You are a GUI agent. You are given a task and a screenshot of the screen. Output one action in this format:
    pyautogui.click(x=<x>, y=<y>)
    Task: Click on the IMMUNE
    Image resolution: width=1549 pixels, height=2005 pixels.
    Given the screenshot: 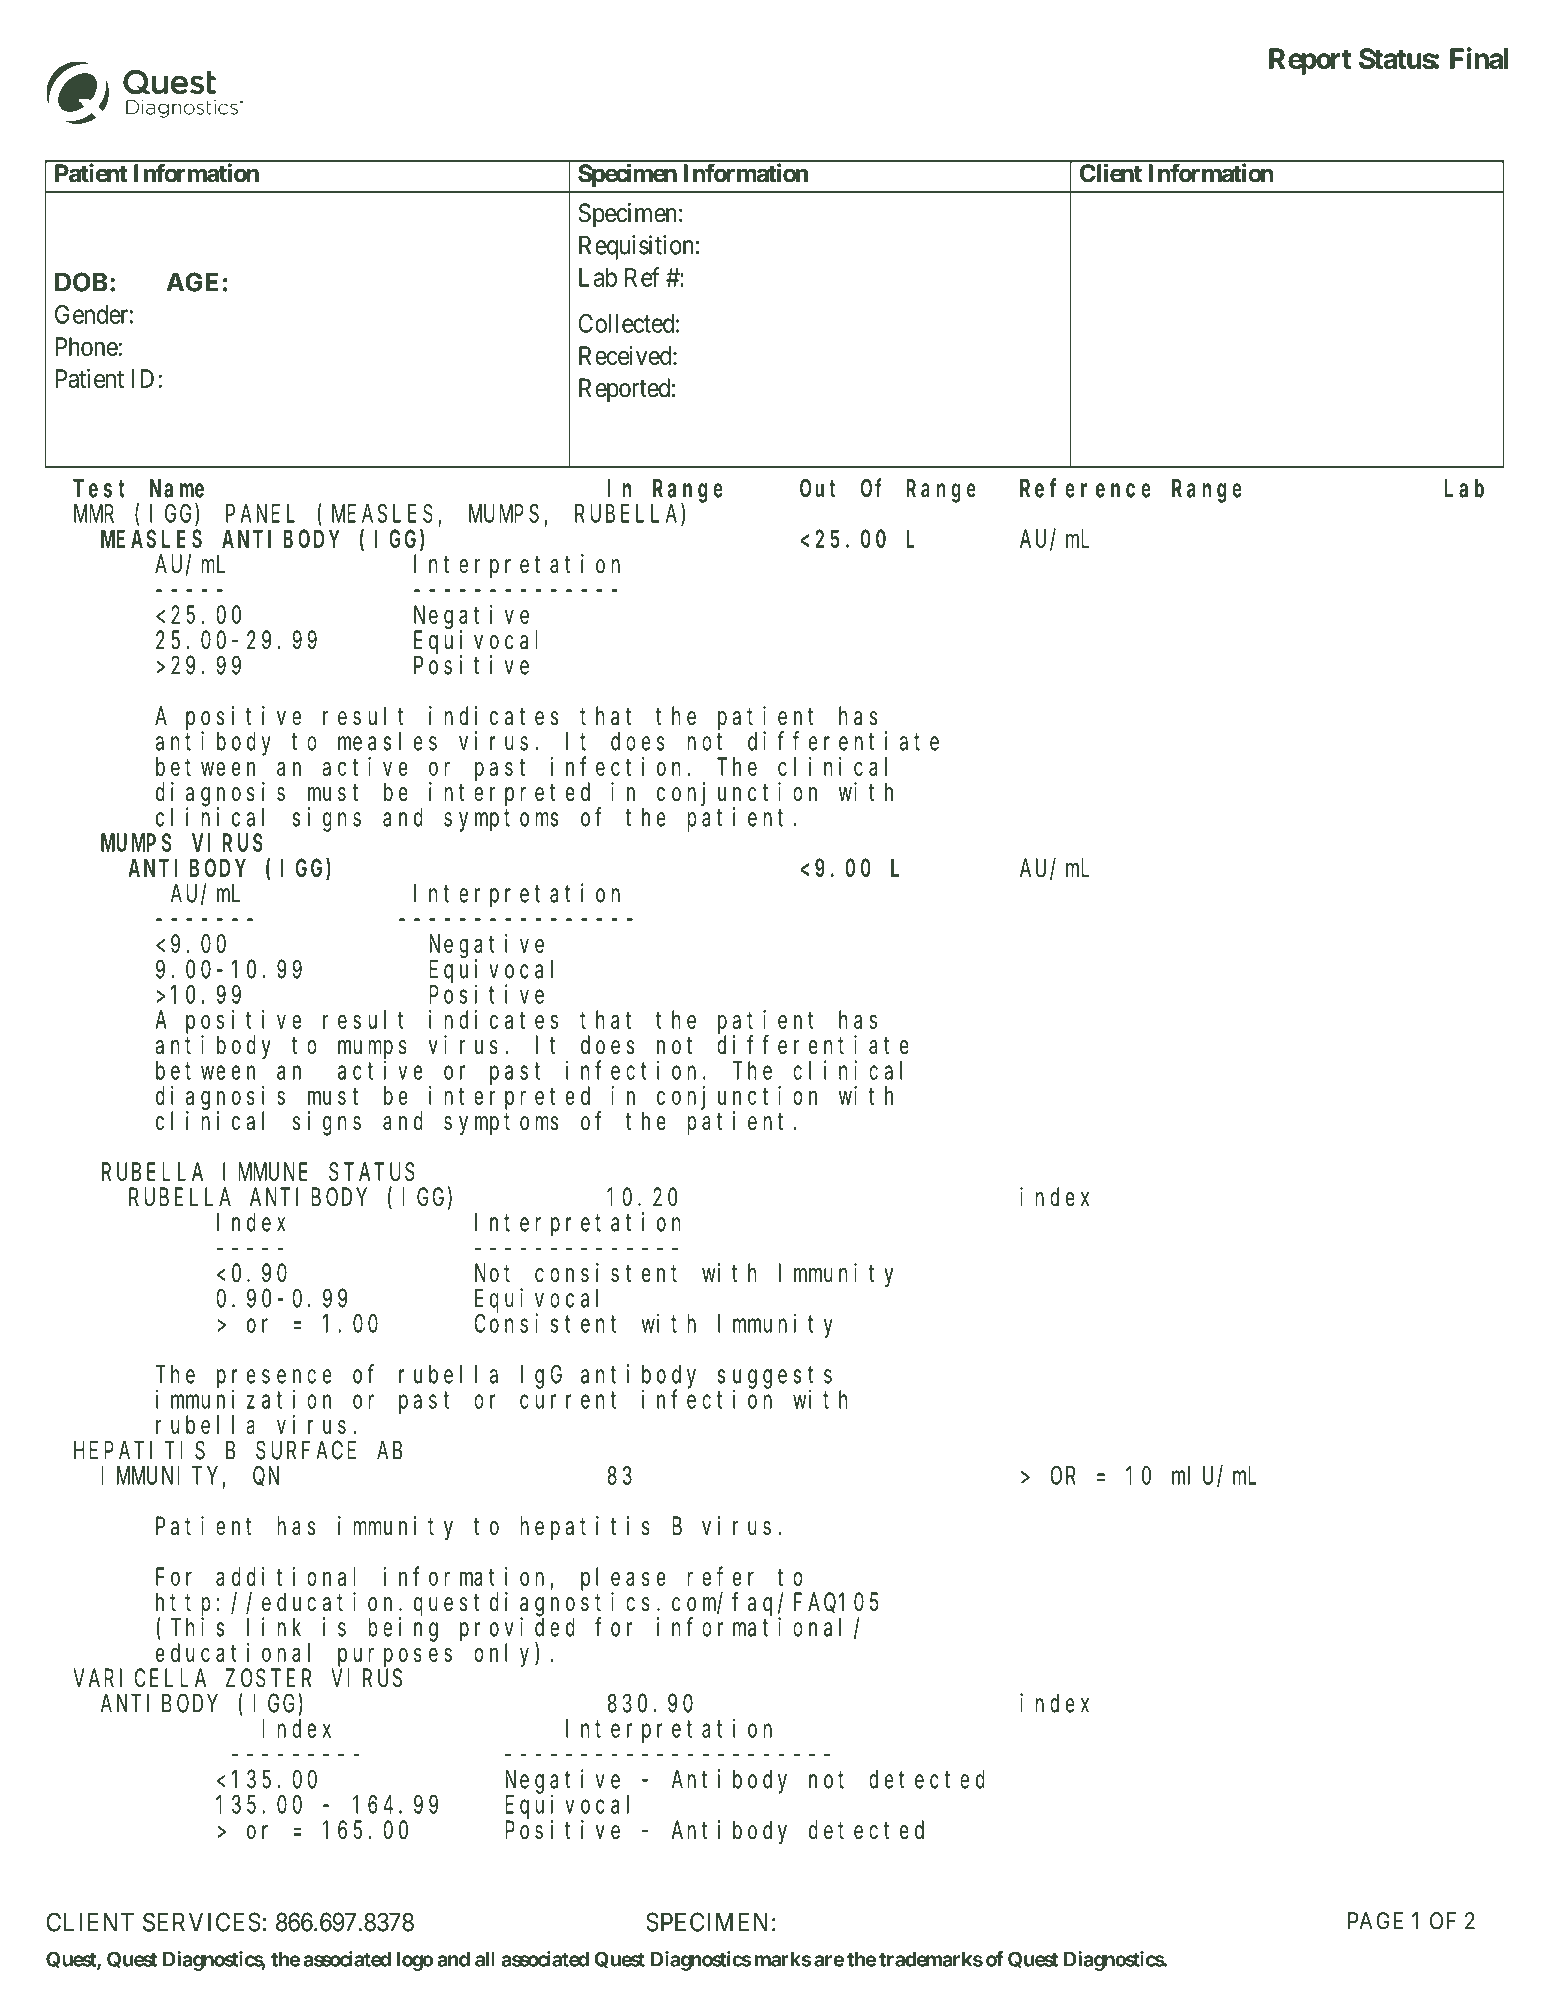 What is the action you would take?
    pyautogui.click(x=265, y=1172)
